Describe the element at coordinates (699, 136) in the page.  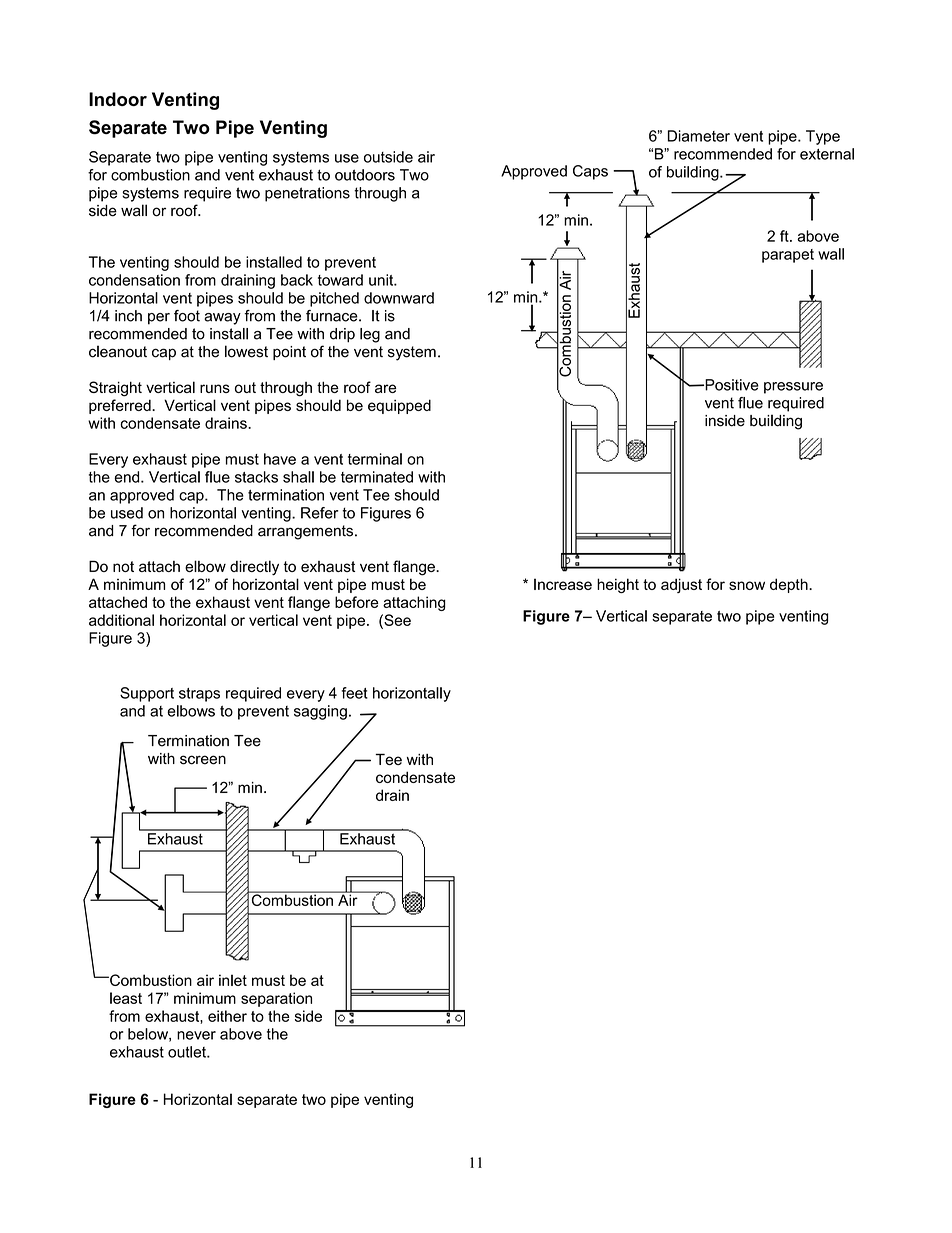
I see `Diameter` at that location.
